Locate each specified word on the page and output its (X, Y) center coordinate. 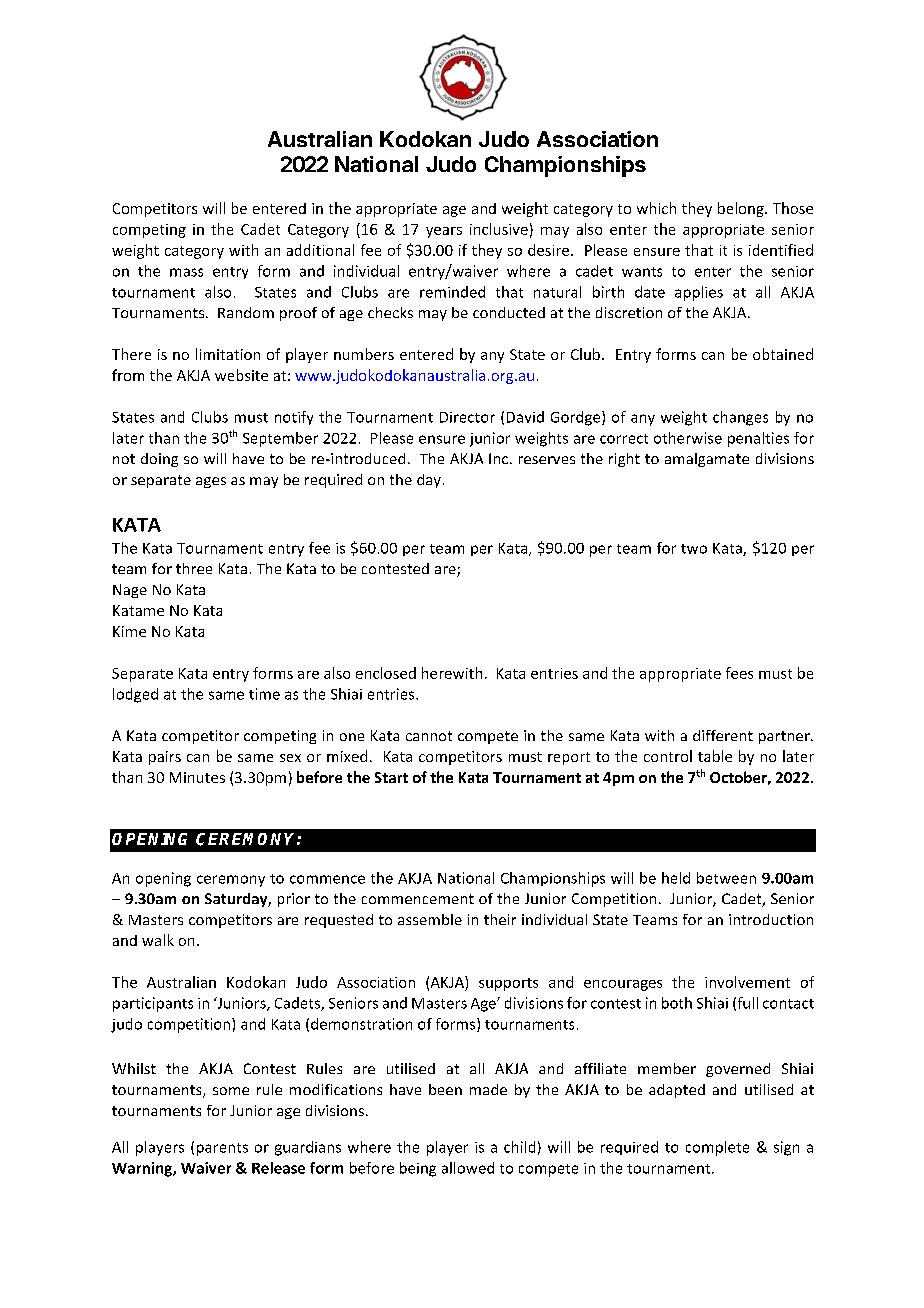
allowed (468, 1168)
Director (467, 417)
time (264, 694)
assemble (430, 919)
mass (186, 272)
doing (159, 460)
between (726, 878)
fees (739, 673)
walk (158, 940)
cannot (429, 736)
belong (742, 209)
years (444, 232)
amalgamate (707, 460)
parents (222, 1149)
